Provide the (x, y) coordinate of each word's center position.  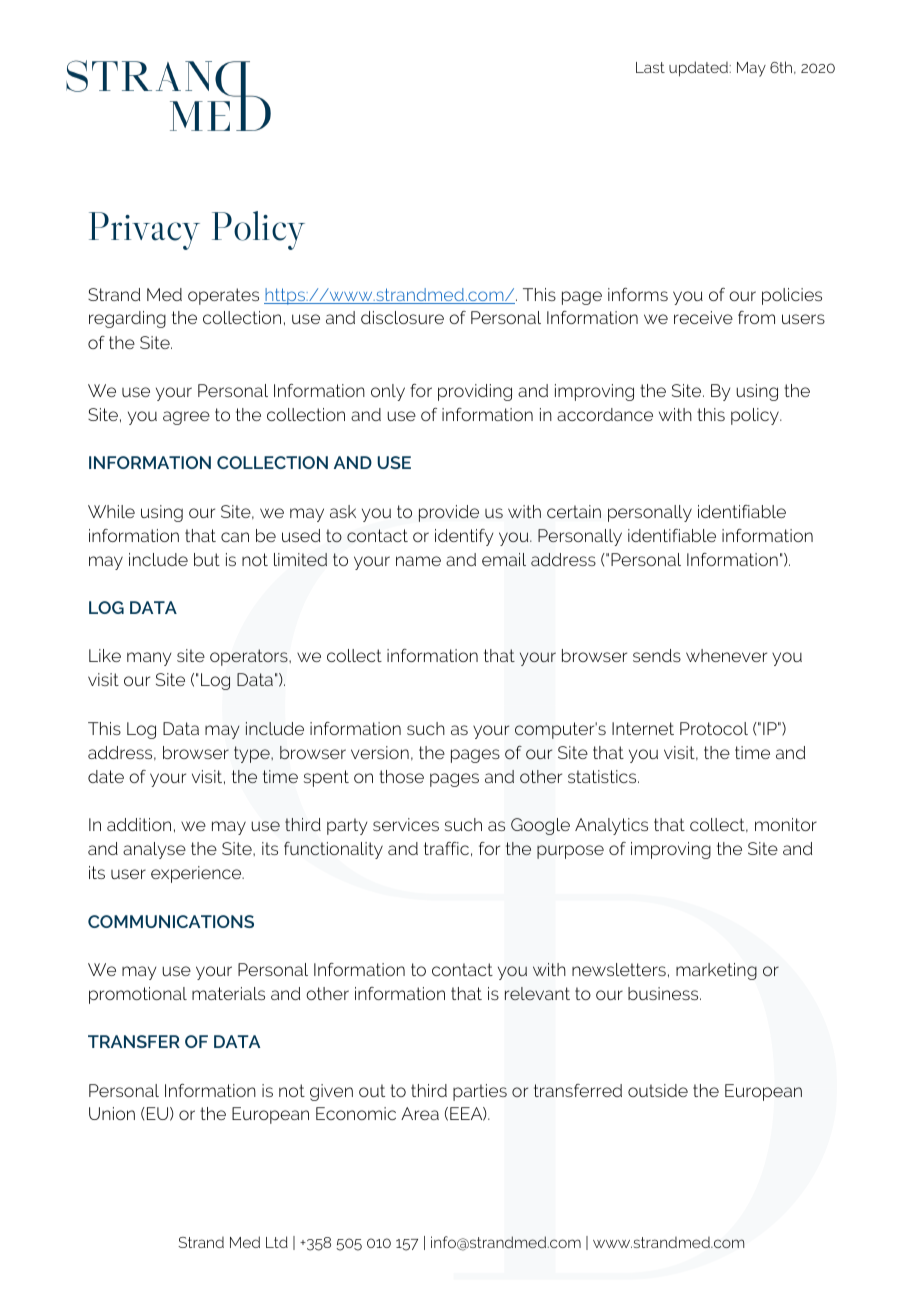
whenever (726, 655)
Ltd (277, 1242)
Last (650, 67)
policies (792, 296)
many (149, 659)
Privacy (144, 231)
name (418, 561)
